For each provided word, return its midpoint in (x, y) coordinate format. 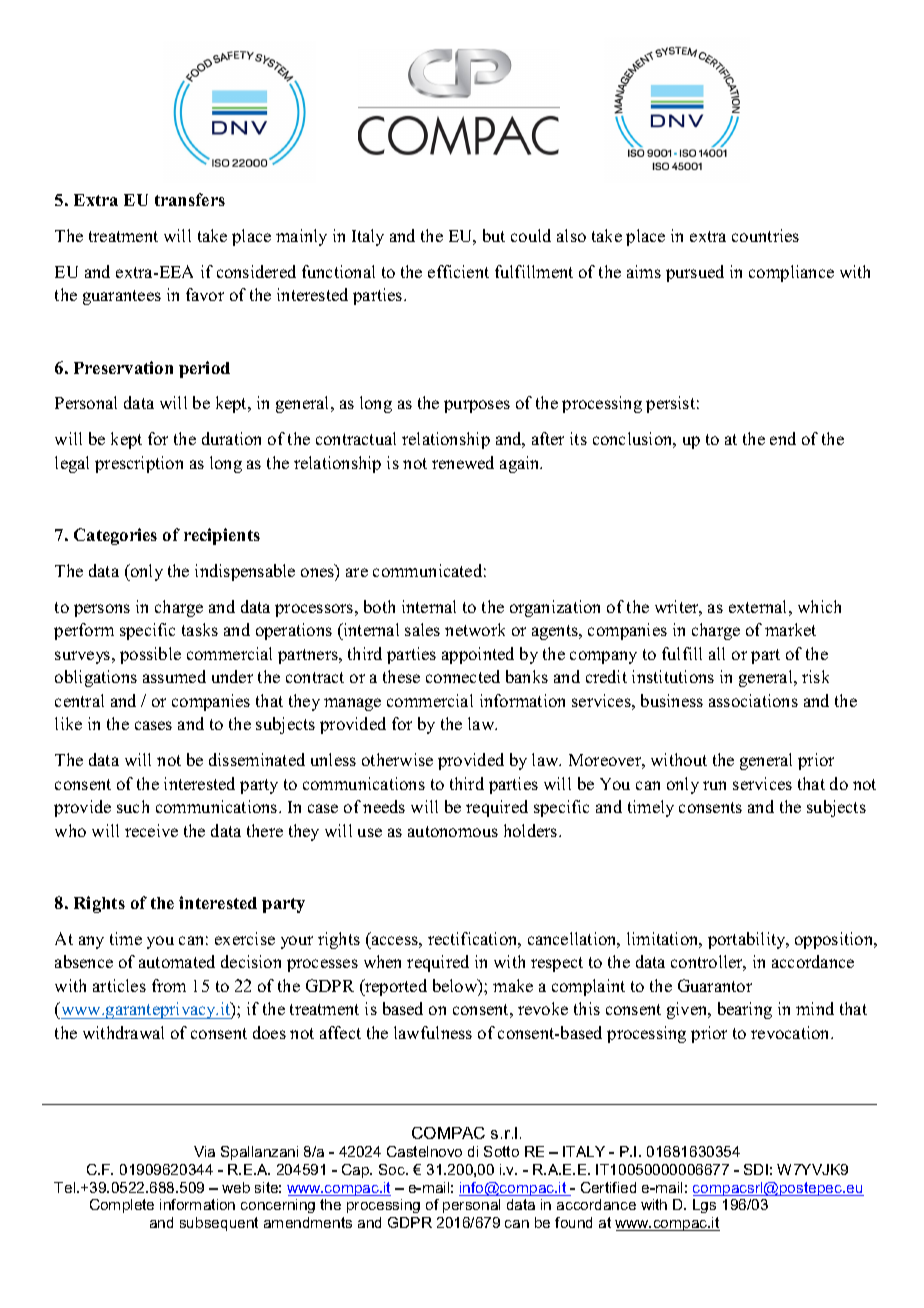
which (819, 606)
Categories (115, 536)
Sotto (501, 1151)
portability (748, 940)
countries (765, 235)
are (357, 572)
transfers (190, 199)
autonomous (453, 831)
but (494, 235)
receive (151, 830)
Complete (122, 1206)
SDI (756, 1169)
